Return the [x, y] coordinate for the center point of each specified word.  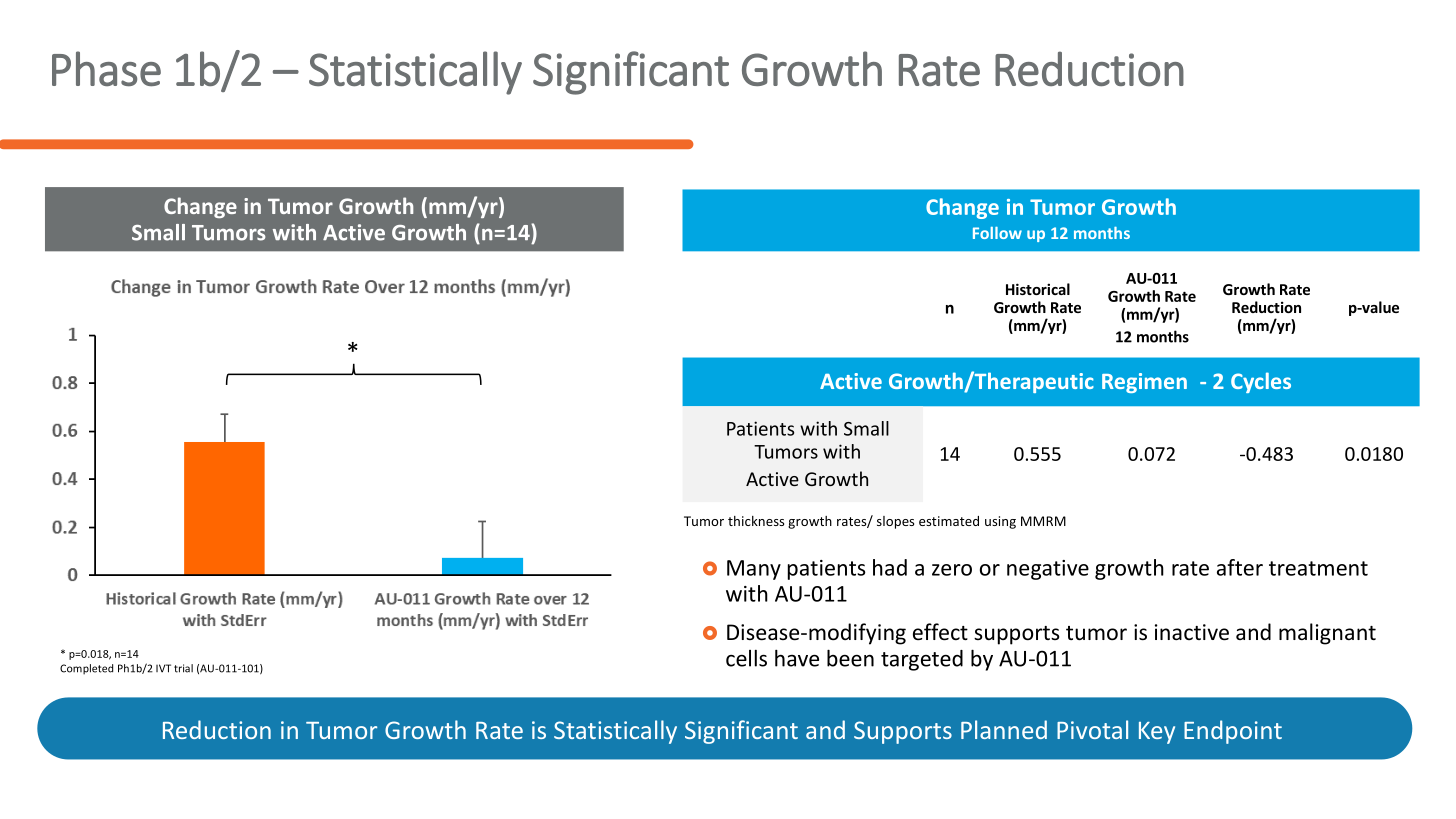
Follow [997, 233]
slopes [895, 522]
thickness [756, 521]
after [1240, 567]
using [1000, 522]
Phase [106, 68]
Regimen [1144, 383]
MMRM [1043, 521]
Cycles [1261, 382]
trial [183, 668]
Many [754, 570]
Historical [1038, 289]
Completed [86, 669]
